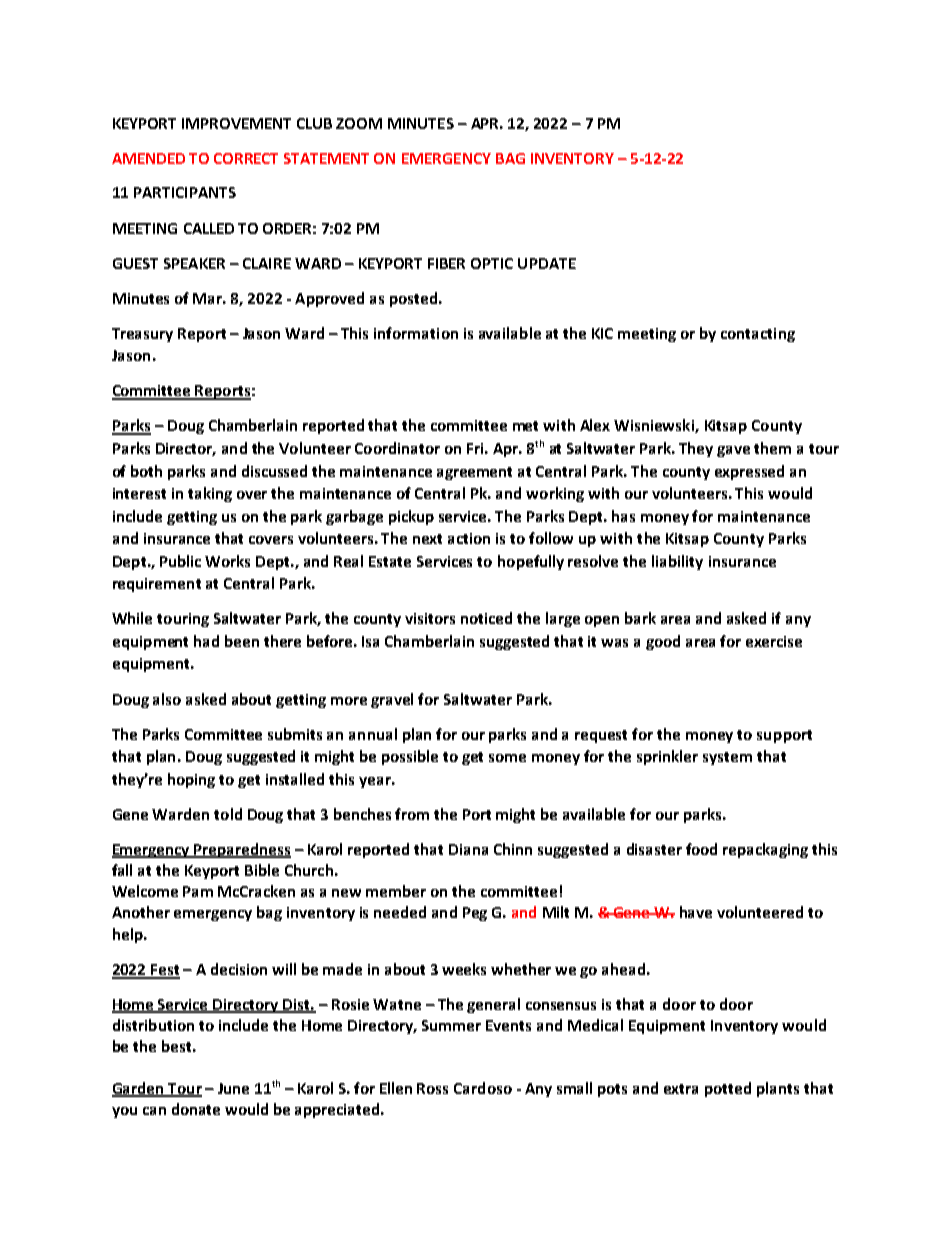  Describe the element at coordinates (410, 757) in the document. I see `possible` at that location.
